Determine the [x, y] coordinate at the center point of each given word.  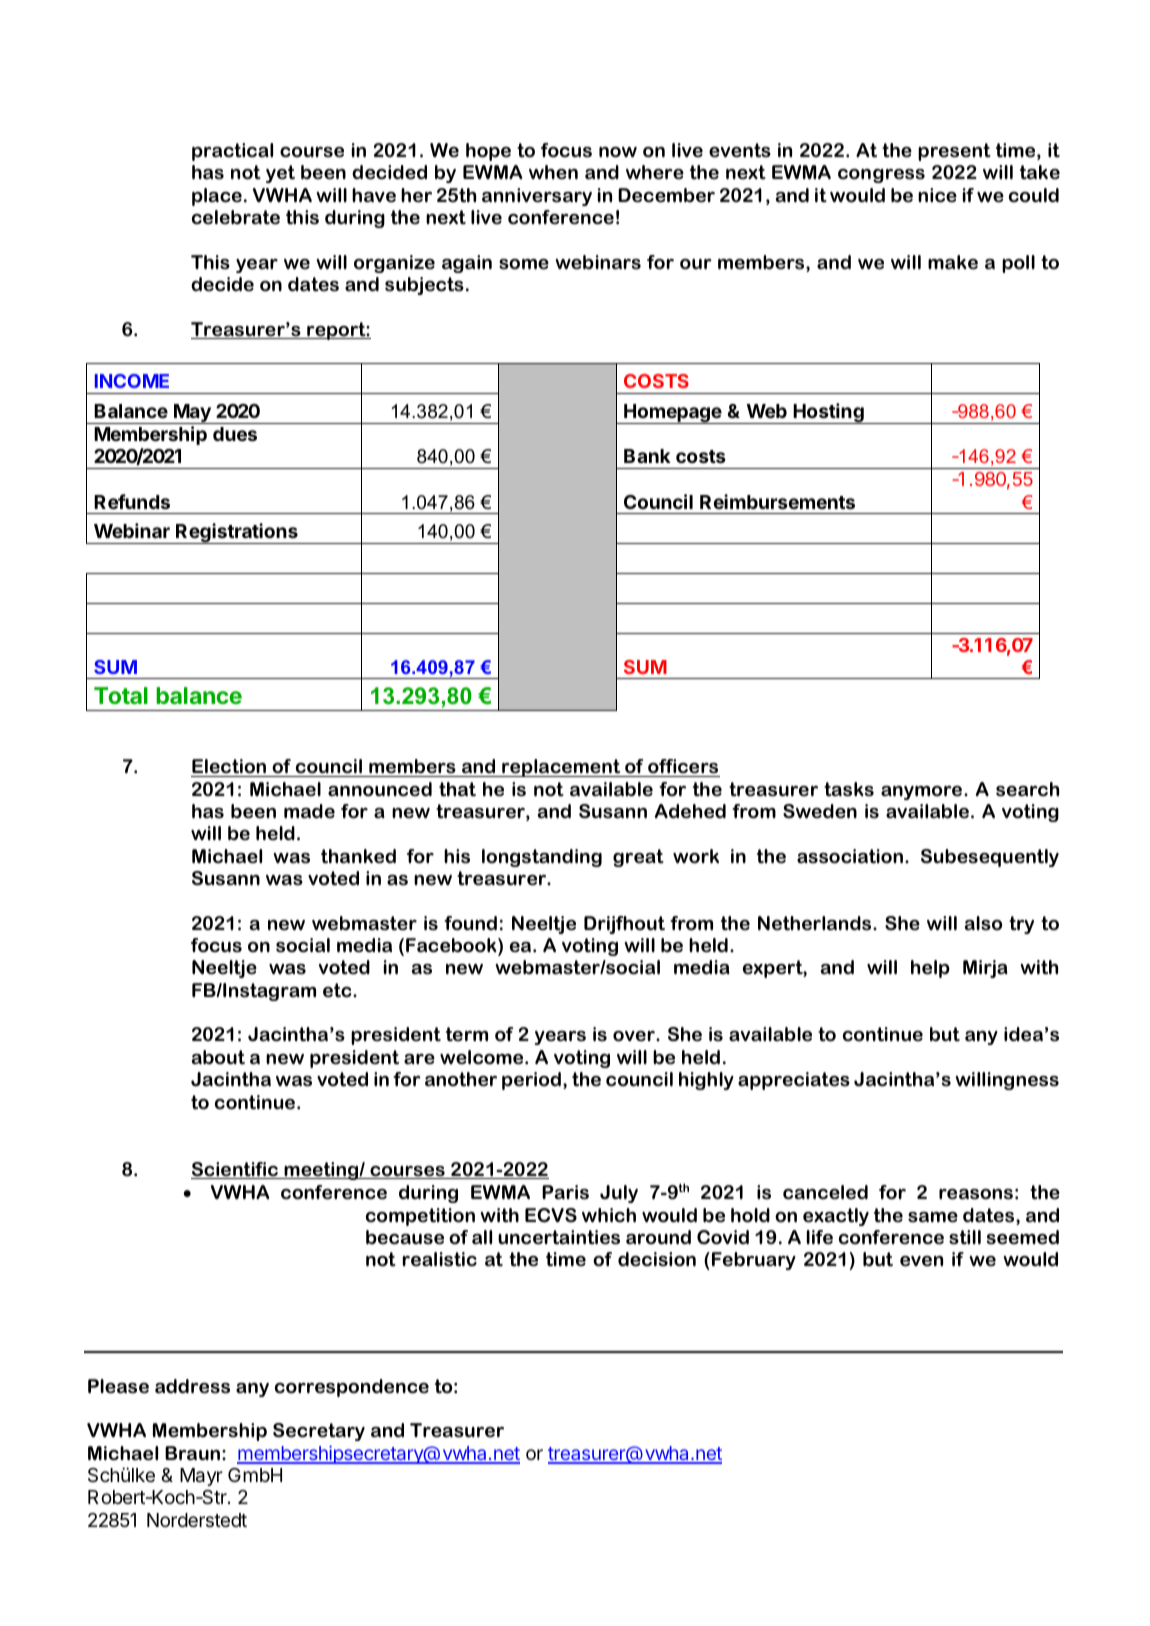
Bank [647, 456]
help [930, 969]
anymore [923, 793]
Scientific [235, 1170]
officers [683, 766]
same [933, 1217]
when [553, 172]
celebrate [236, 217]
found [470, 923]
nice [937, 195]
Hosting [828, 413]
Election [229, 766]
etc [338, 990]
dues [235, 434]
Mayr [201, 1477]
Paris [565, 1192]
